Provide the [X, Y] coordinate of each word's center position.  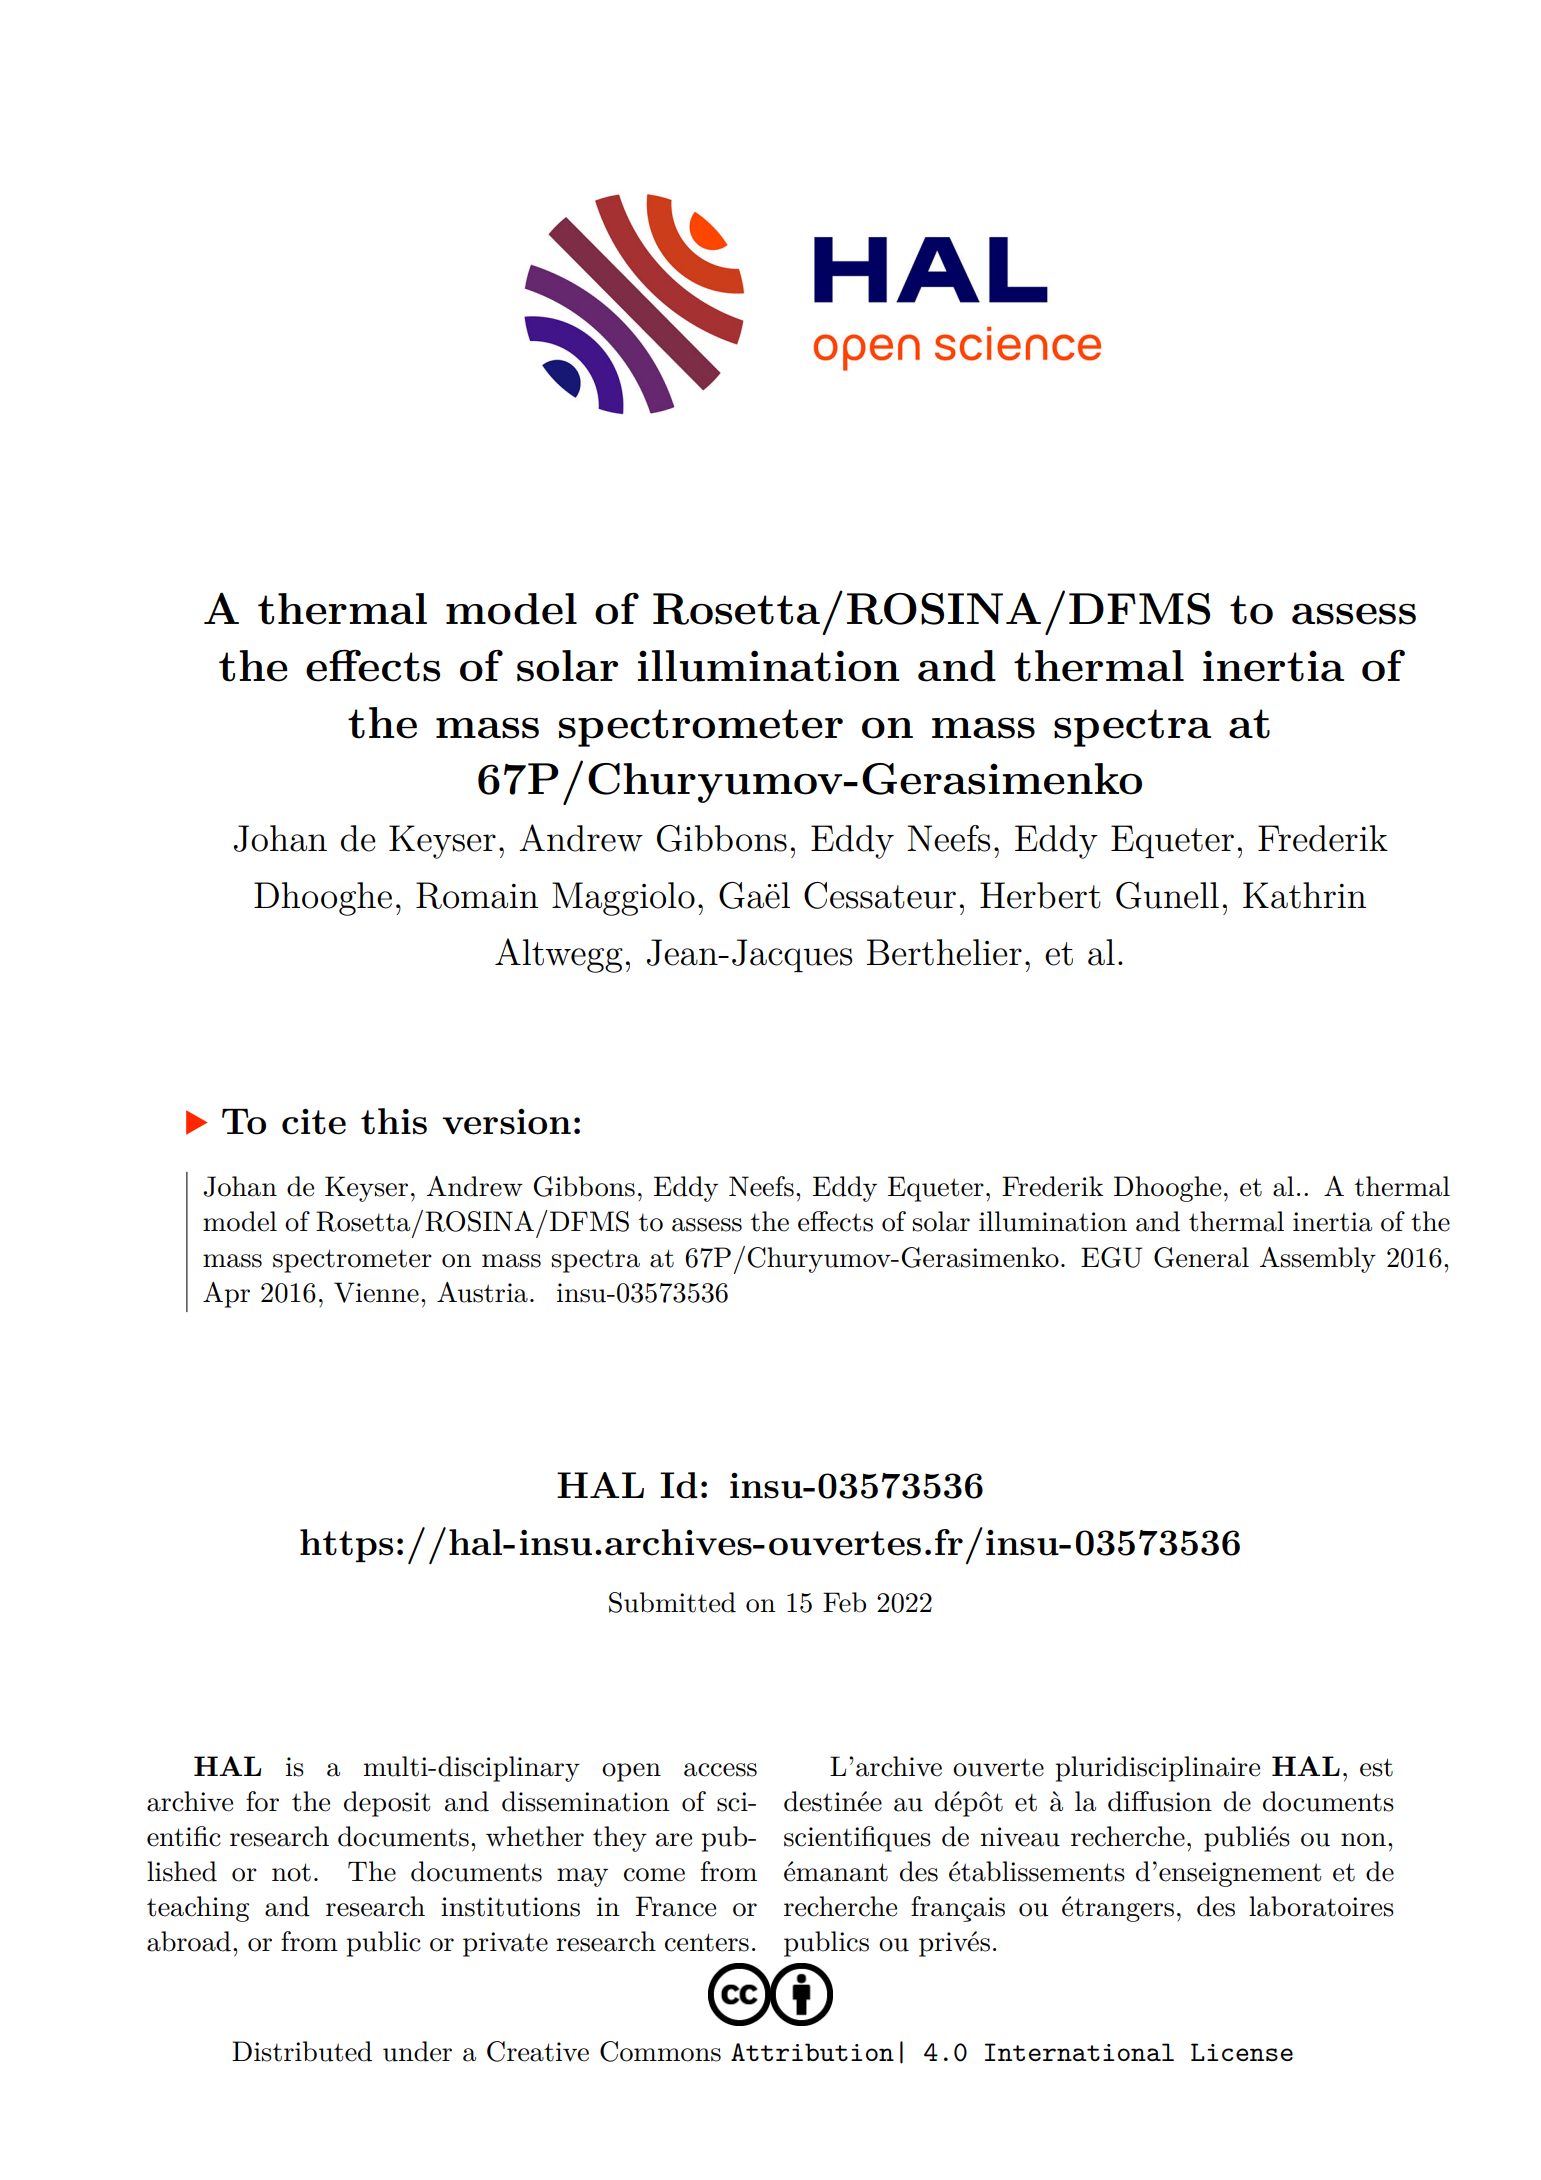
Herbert [1040, 895]
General [1201, 1257]
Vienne [376, 1292]
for [262, 1801]
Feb [844, 1602]
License [1242, 2052]
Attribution [812, 2052]
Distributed [302, 2051]
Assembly [1318, 1260]
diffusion [1160, 1801]
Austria [482, 1292]
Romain [477, 895]
